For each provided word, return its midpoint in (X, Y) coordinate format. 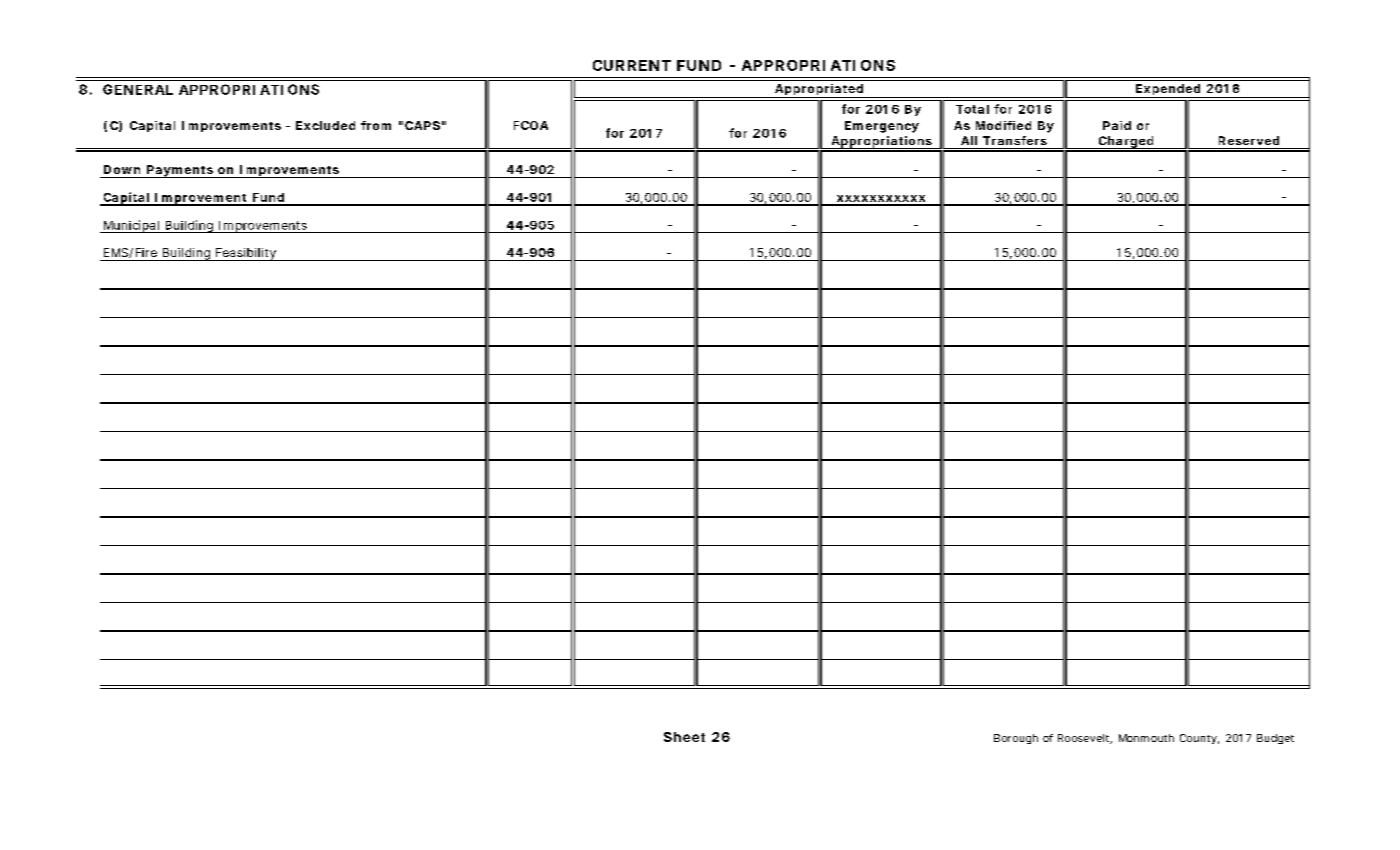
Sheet (684, 737)
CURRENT (632, 65)
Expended (1168, 91)
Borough (1016, 739)
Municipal (131, 226)
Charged (1125, 143)
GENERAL (138, 89)
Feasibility (246, 254)
